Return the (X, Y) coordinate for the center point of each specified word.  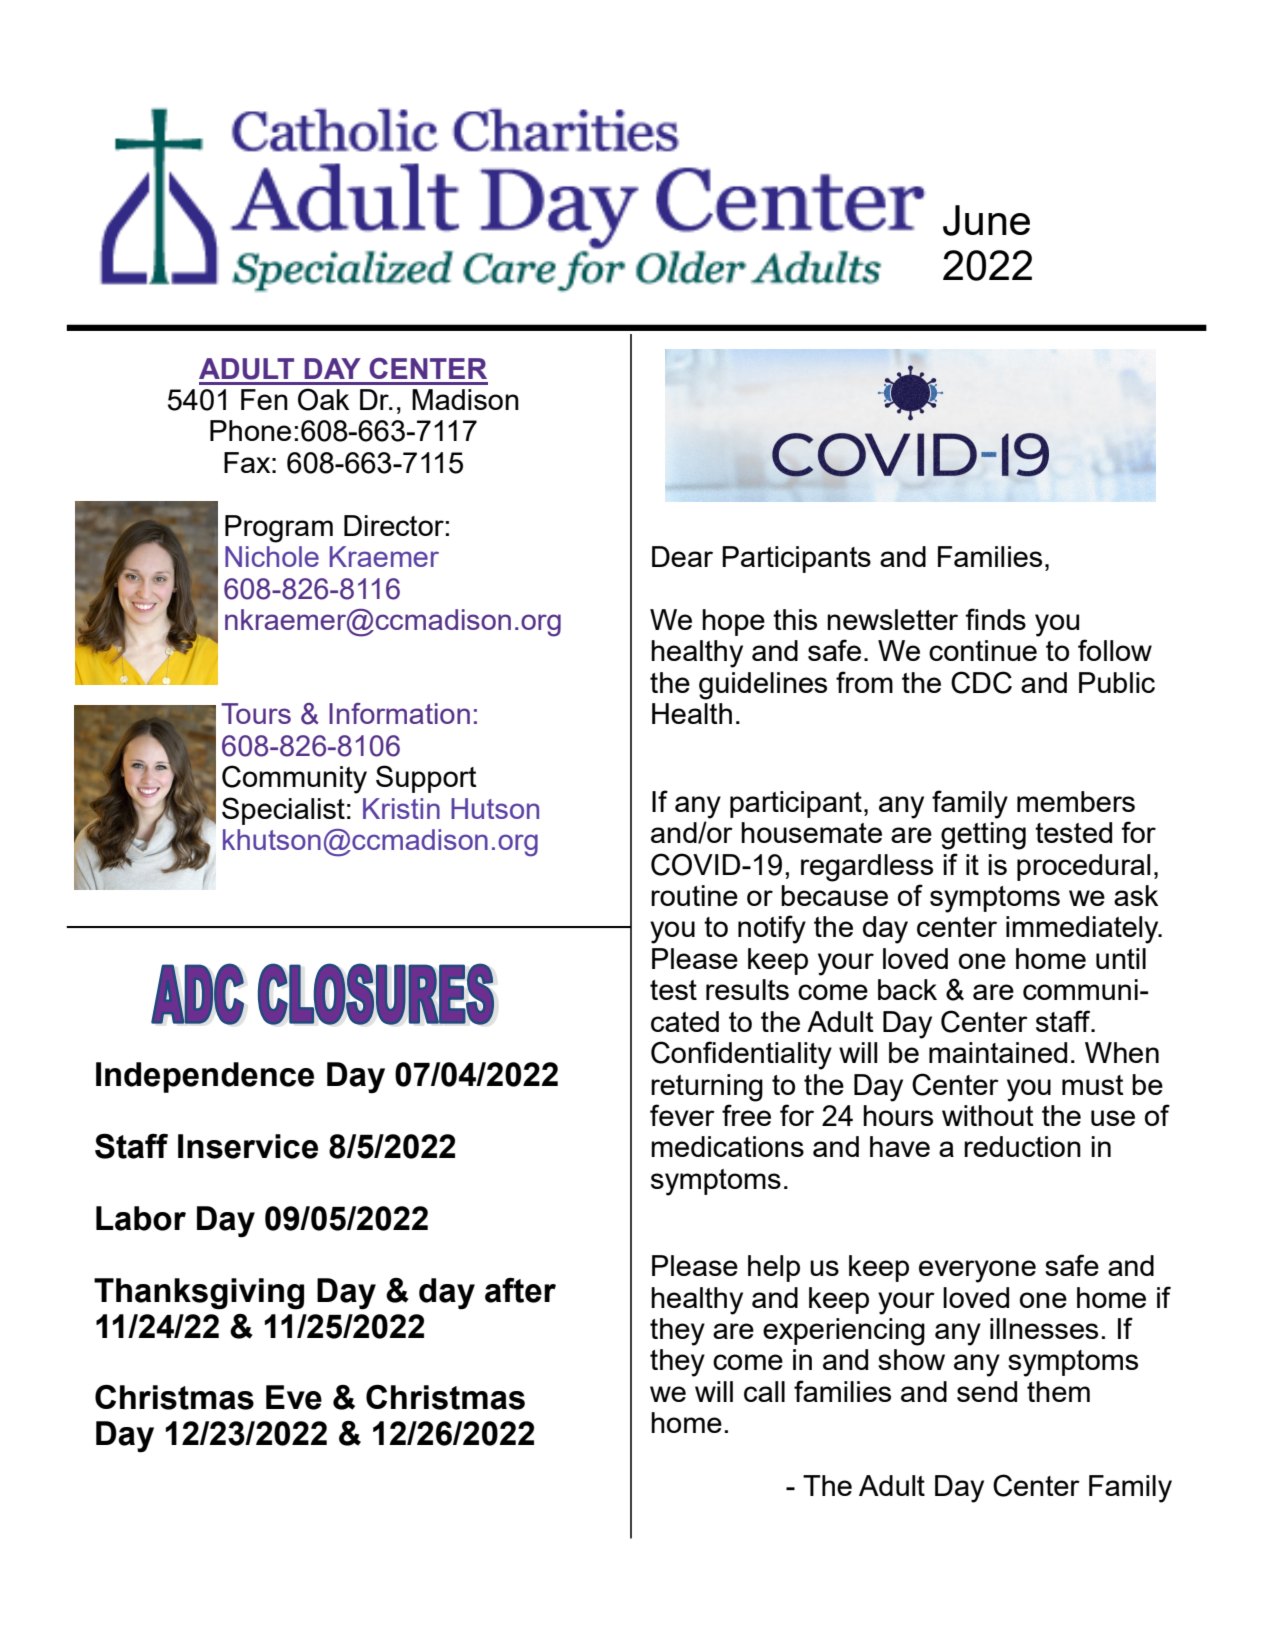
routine (694, 895)
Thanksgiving (199, 1294)
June (986, 220)
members (1076, 801)
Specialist (283, 811)
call (764, 1391)
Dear (682, 556)
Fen (264, 399)
